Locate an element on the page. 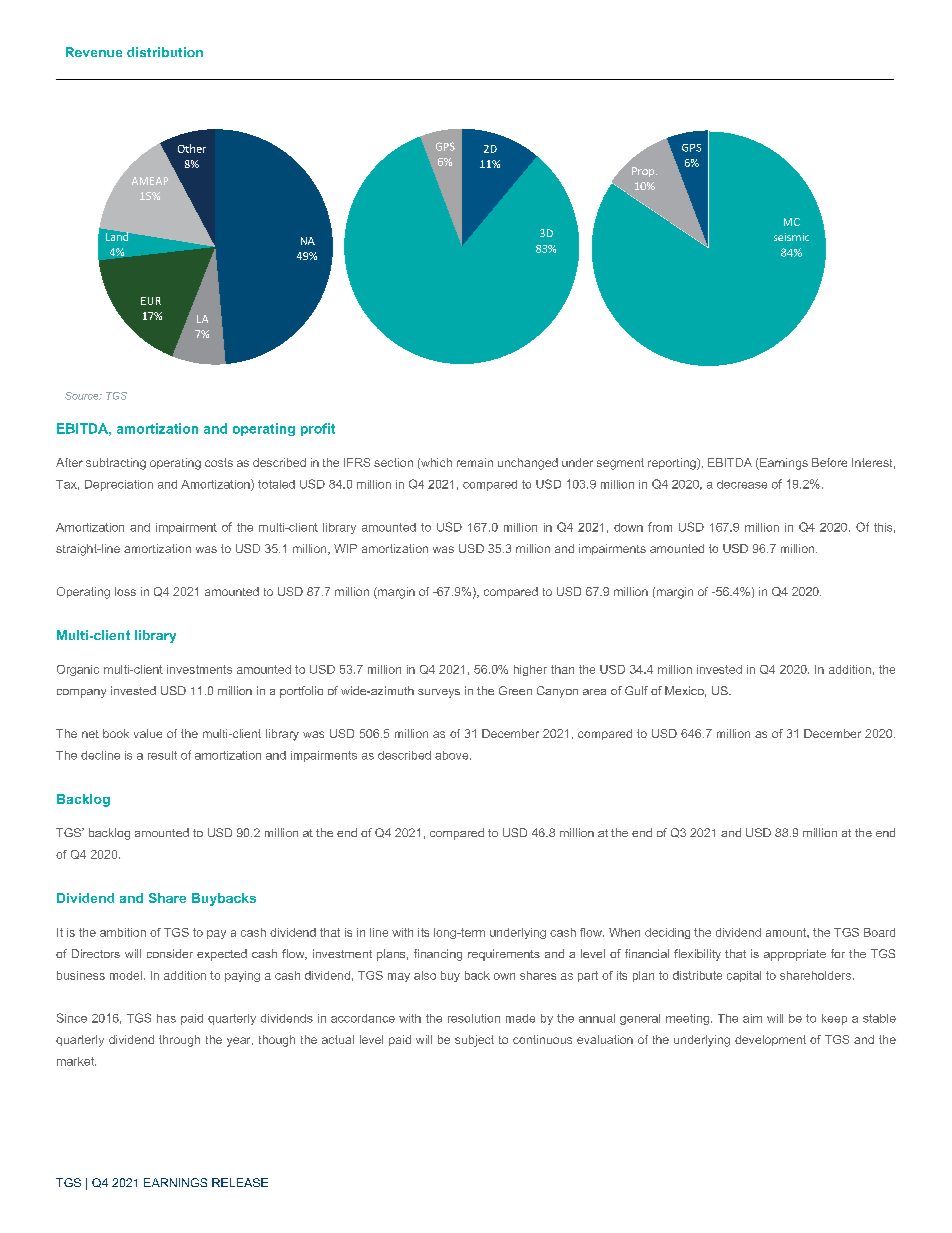 The width and height of the image is (952, 1233). subject is located at coordinates (474, 1041).
